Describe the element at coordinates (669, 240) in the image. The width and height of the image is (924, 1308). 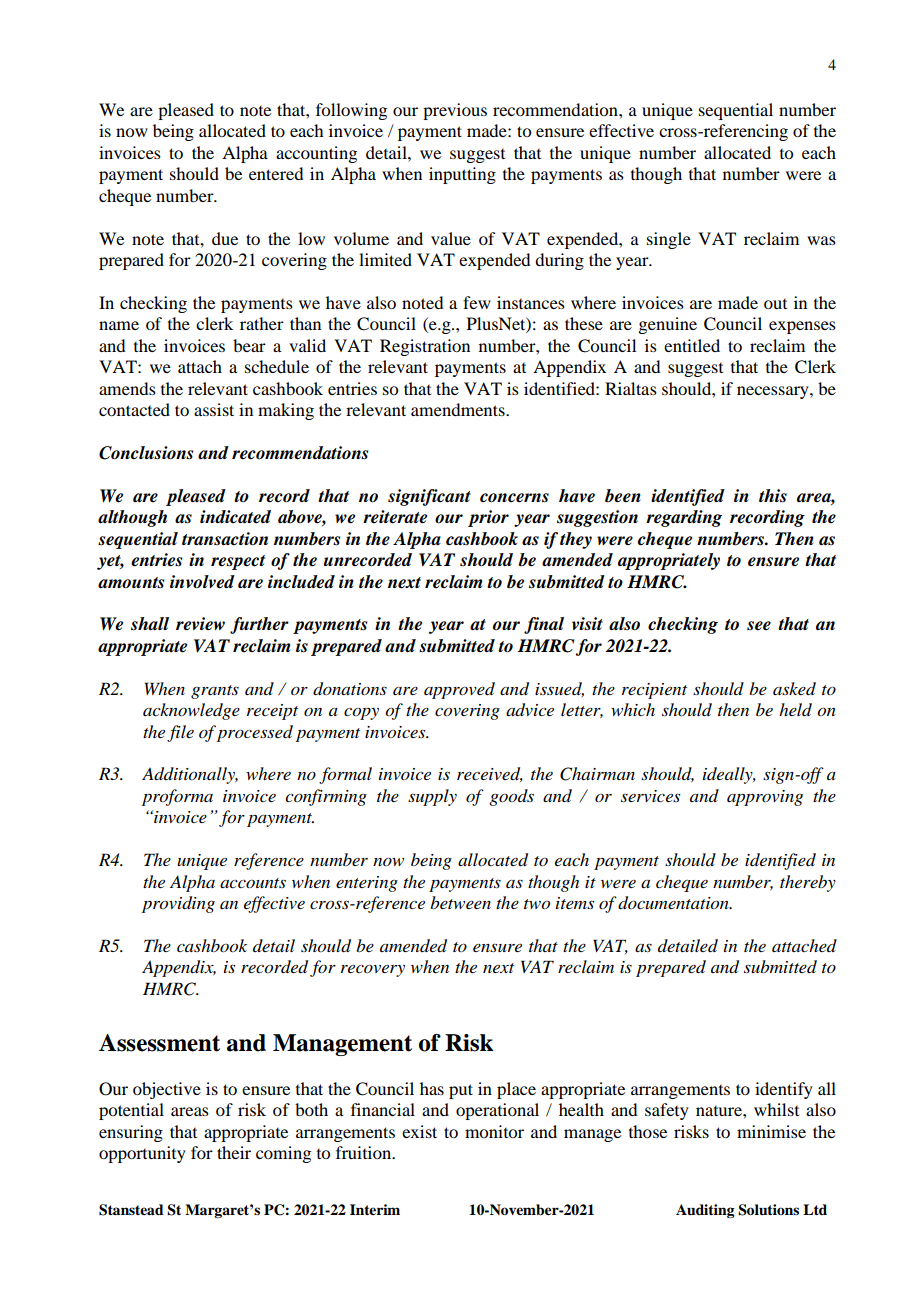
I see `single` at that location.
